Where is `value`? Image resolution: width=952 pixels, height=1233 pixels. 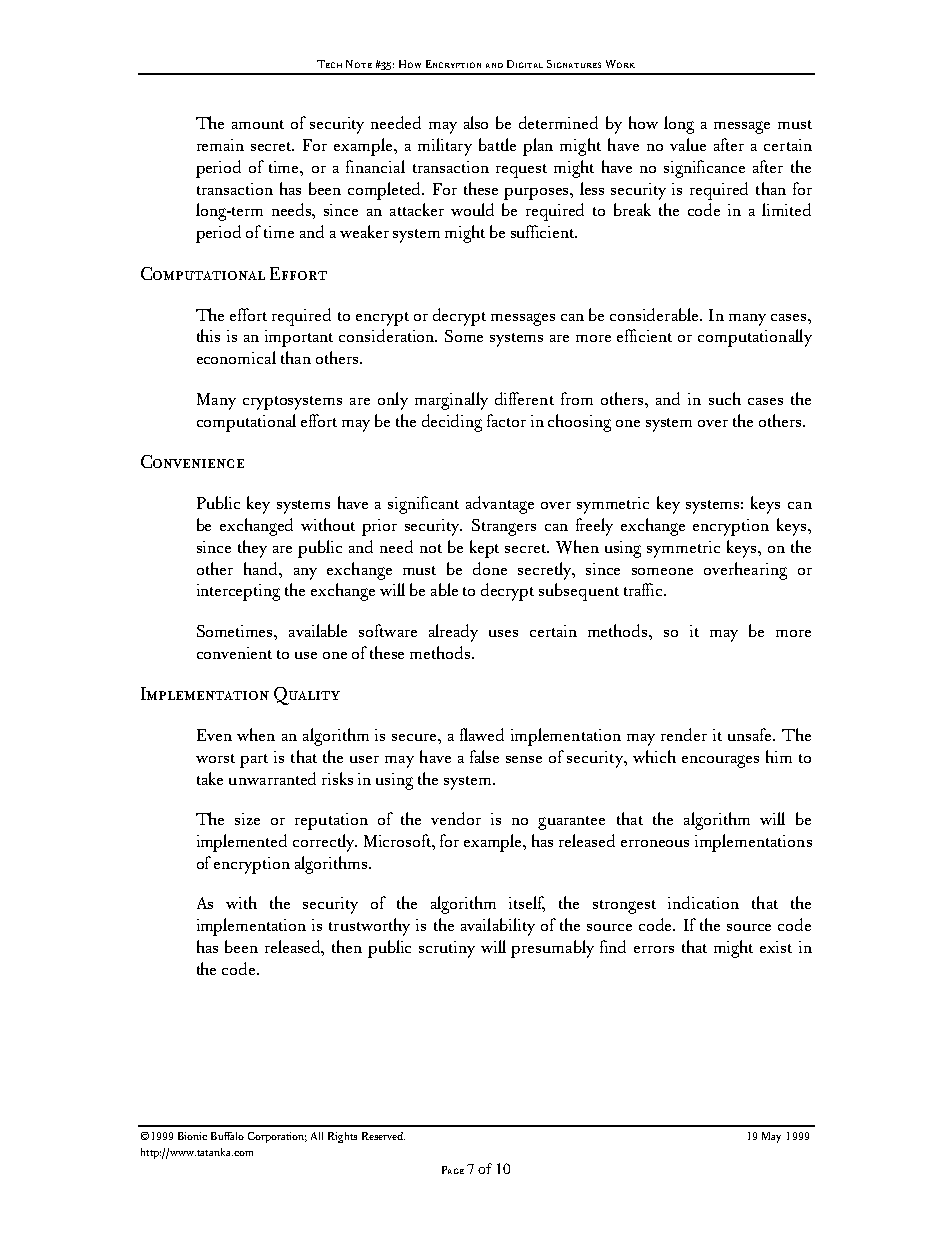 value is located at coordinates (688, 144).
